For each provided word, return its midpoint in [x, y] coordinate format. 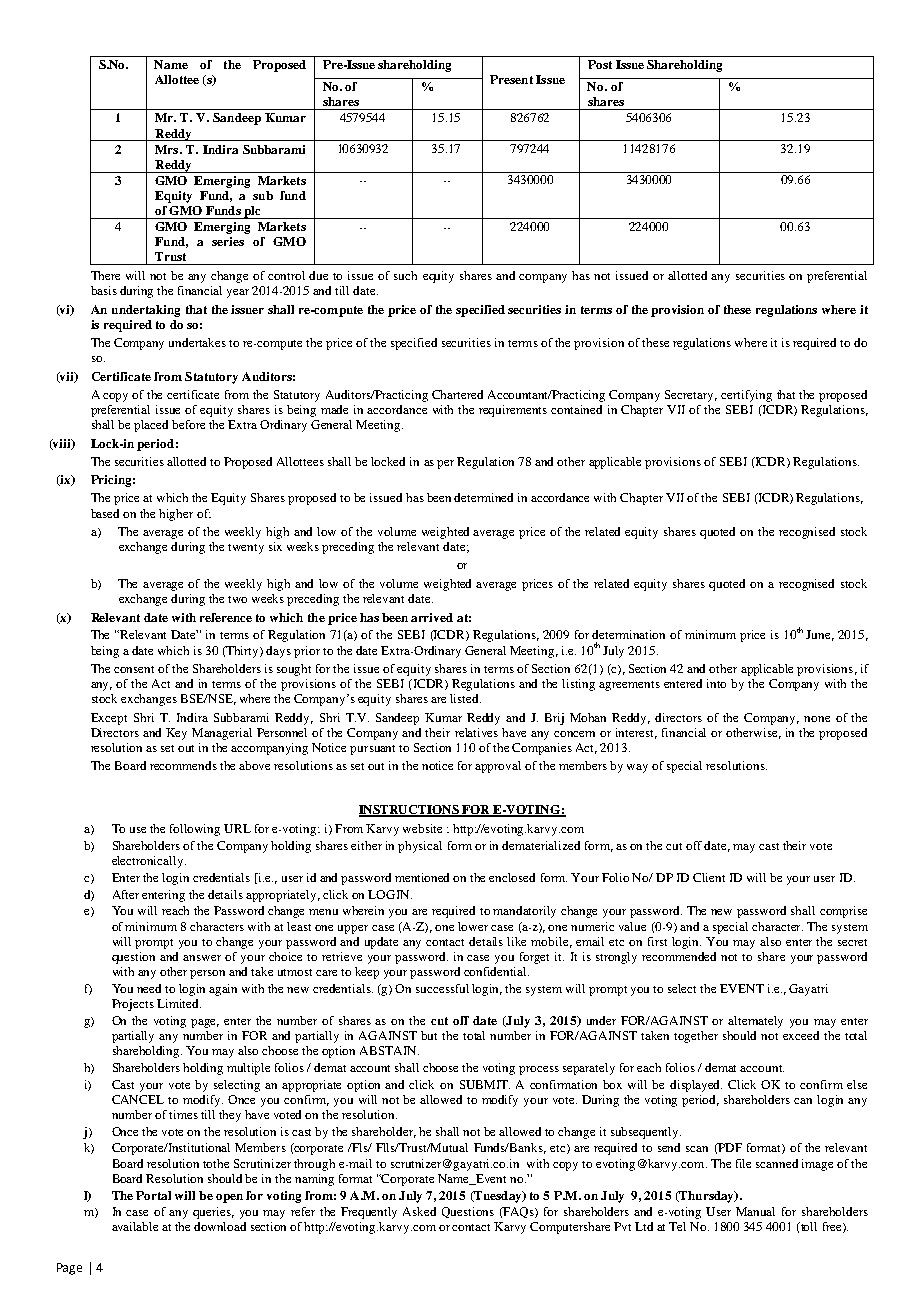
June [820, 635]
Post [600, 64]
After [126, 894]
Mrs [168, 149]
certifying [746, 396]
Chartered [457, 394]
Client [709, 877]
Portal [153, 1195]
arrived [432, 617]
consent [134, 669]
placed [151, 426]
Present [511, 79]
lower [473, 926]
